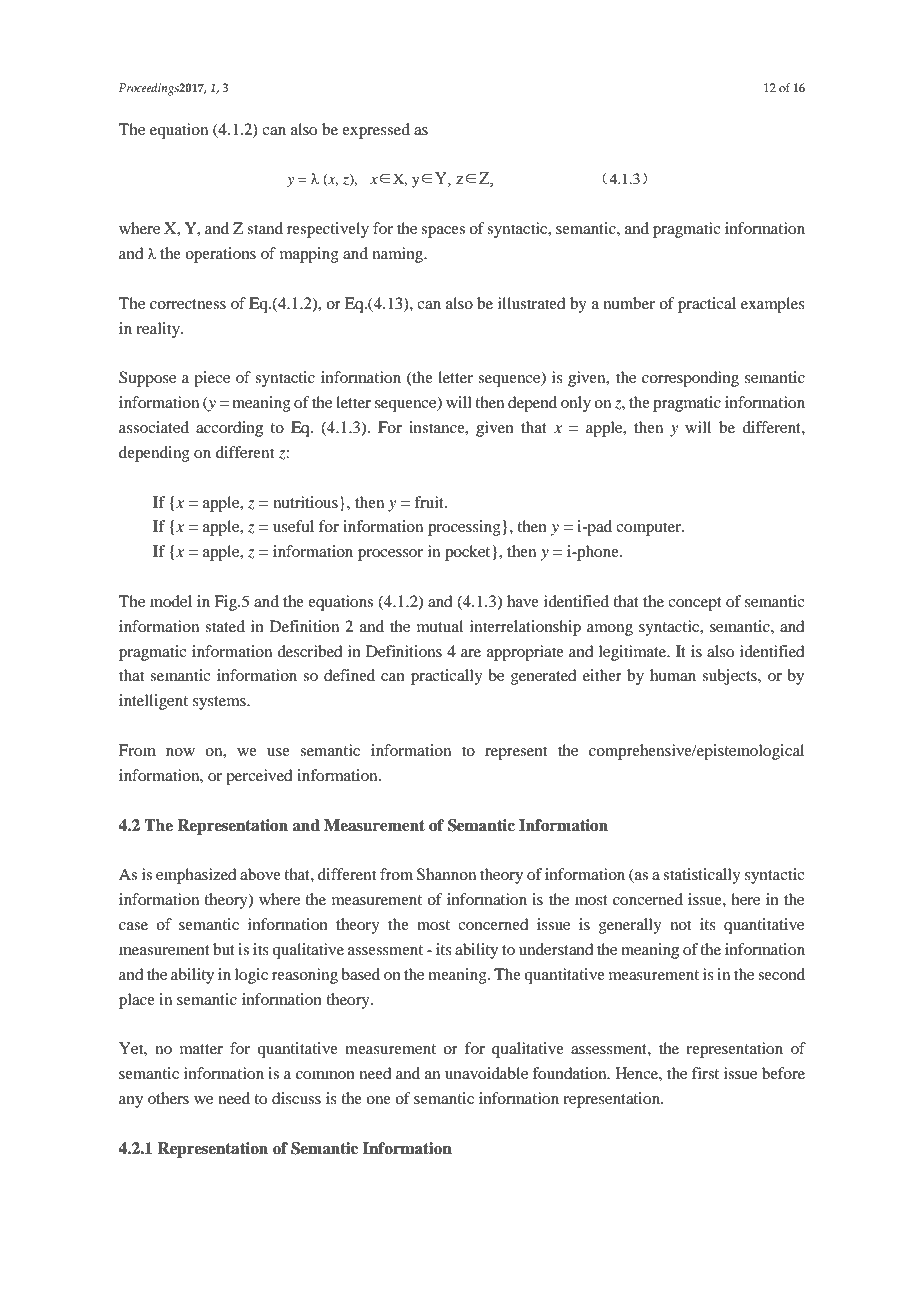 This document has height=1308, width=924. Describe the element at coordinates (201, 1049) in the document. I see `matter` at that location.
